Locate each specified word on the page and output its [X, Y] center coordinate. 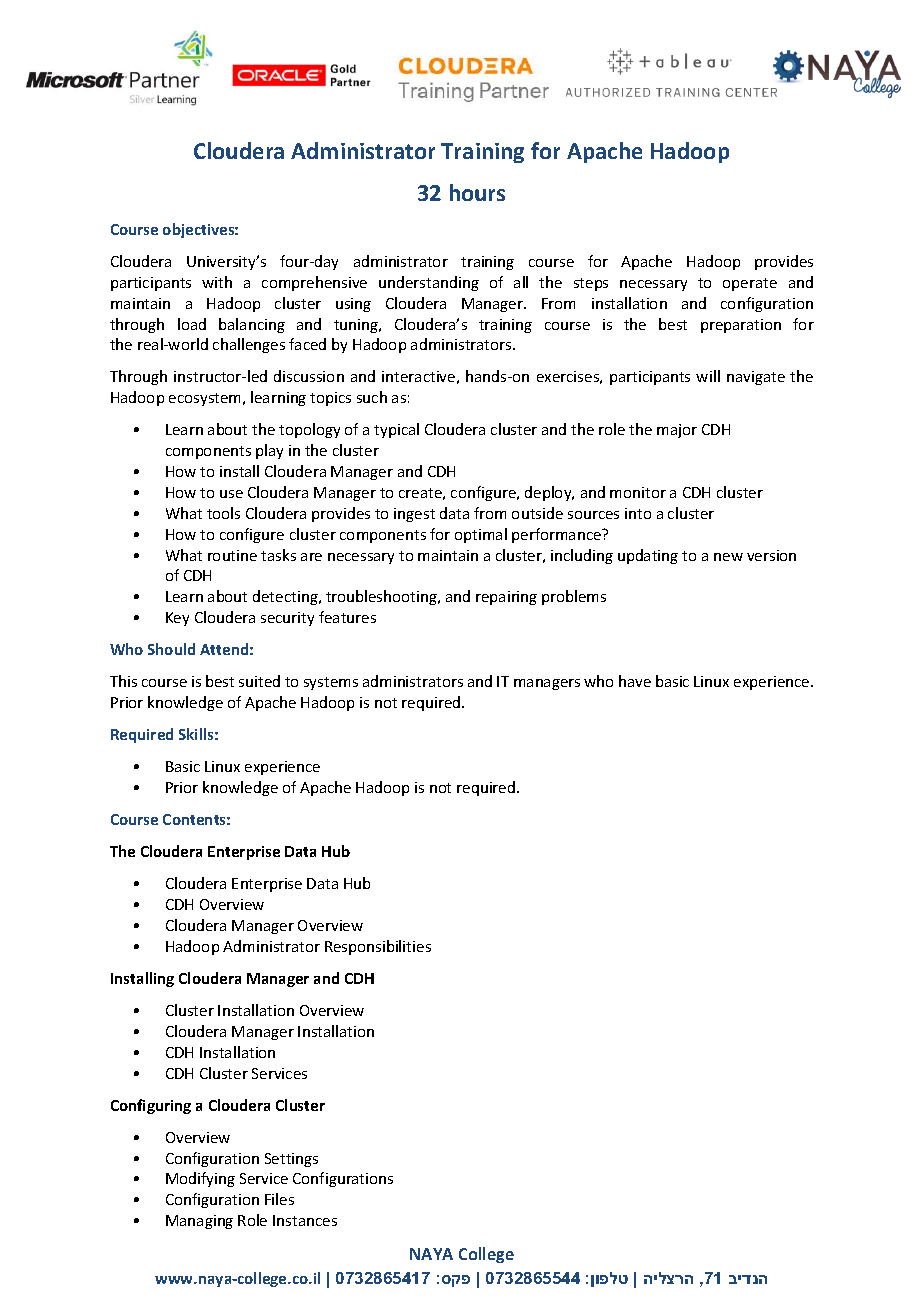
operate [750, 284]
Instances [305, 1220]
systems [331, 683]
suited [259, 681]
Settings [291, 1160]
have [635, 681]
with [217, 282]
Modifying [200, 1179]
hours [477, 192]
